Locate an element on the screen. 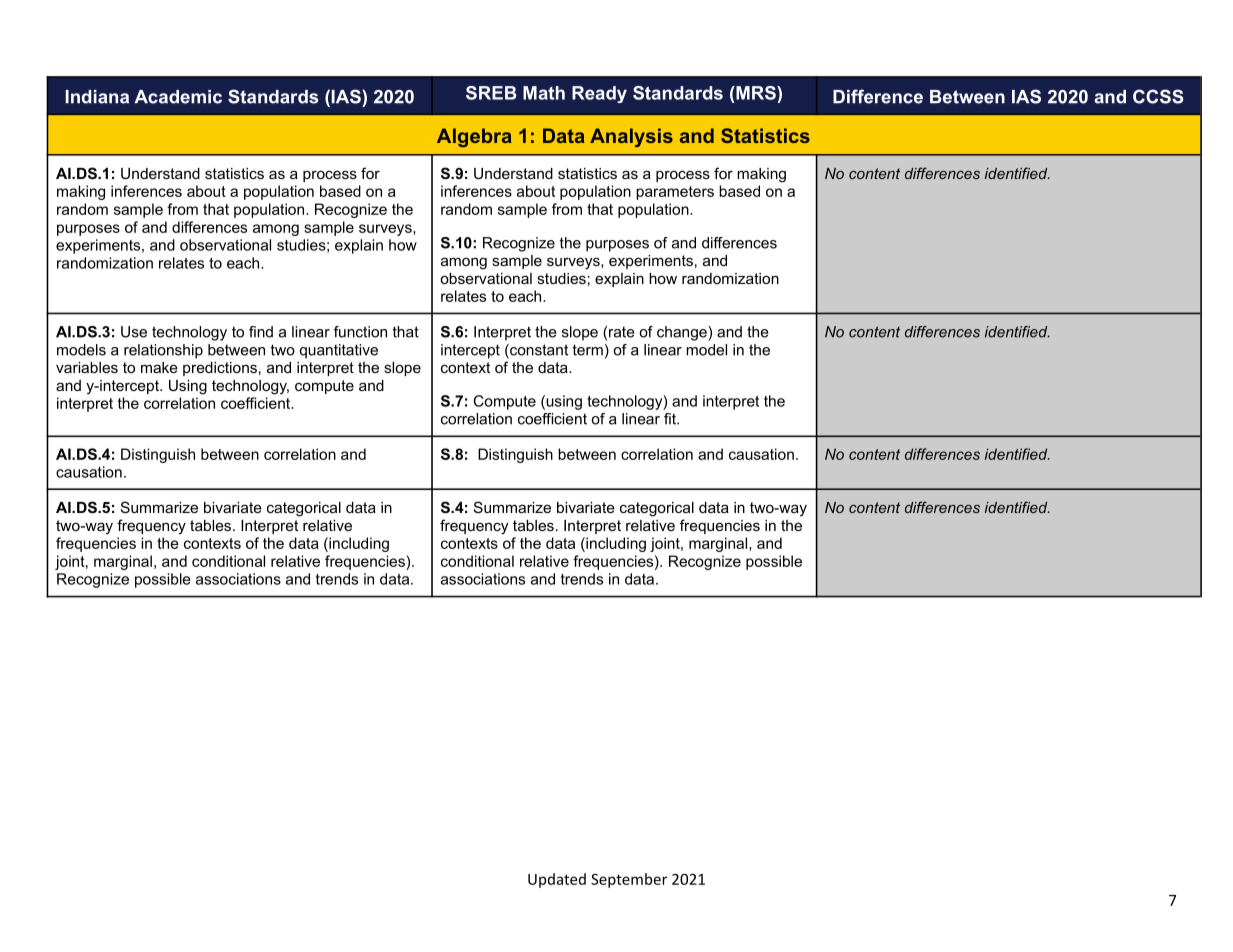 This screenshot has height=952, width=1233. fit is located at coordinates (671, 419).
